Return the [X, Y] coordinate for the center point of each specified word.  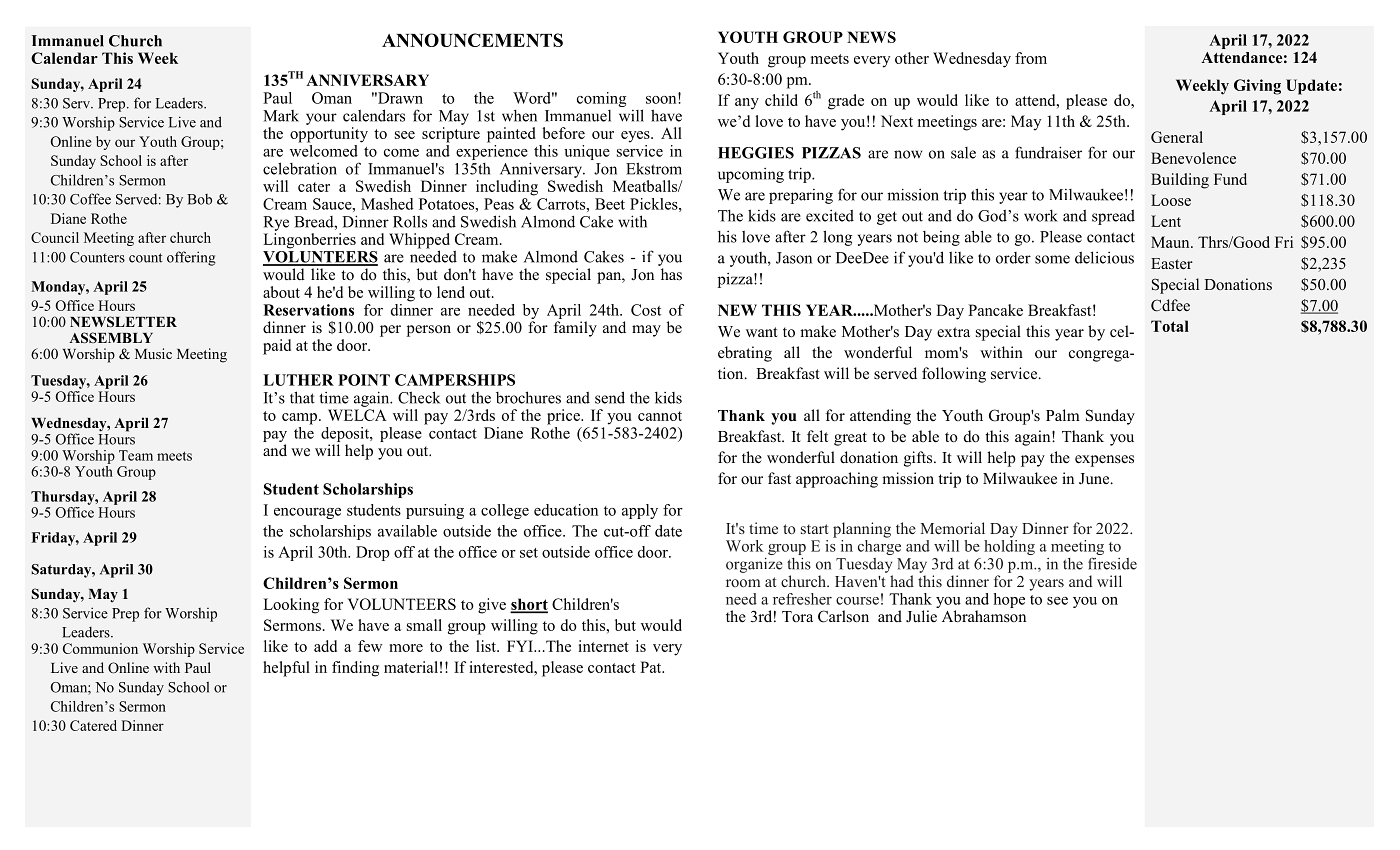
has [671, 274]
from [1031, 58]
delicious [1104, 257]
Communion [100, 648]
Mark [281, 116]
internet [603, 646]
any [747, 104]
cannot [660, 416]
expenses [1104, 461]
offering [191, 258]
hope [1009, 600]
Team [136, 455]
